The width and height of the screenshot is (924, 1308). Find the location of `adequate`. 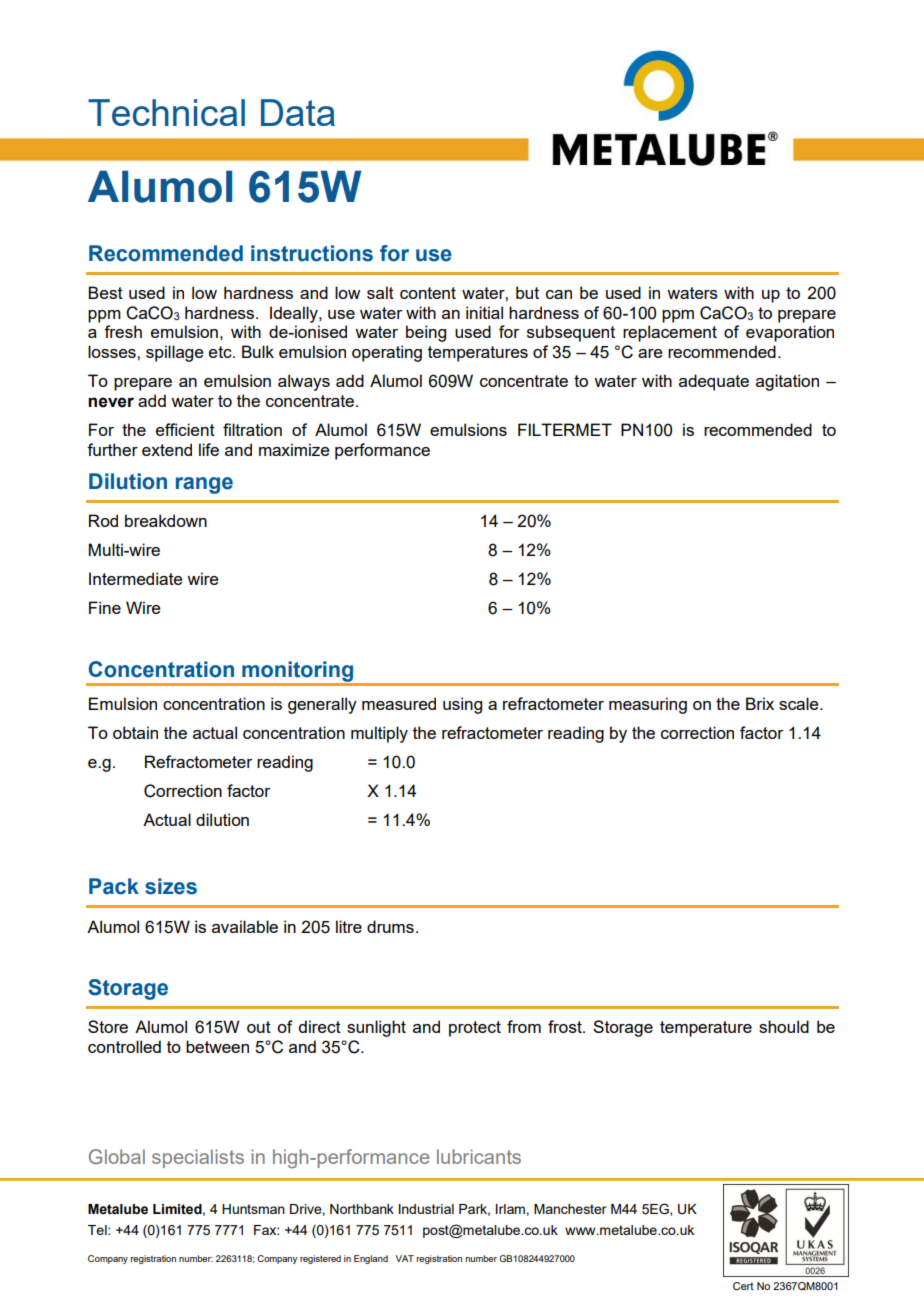

adequate is located at coordinates (714, 382).
